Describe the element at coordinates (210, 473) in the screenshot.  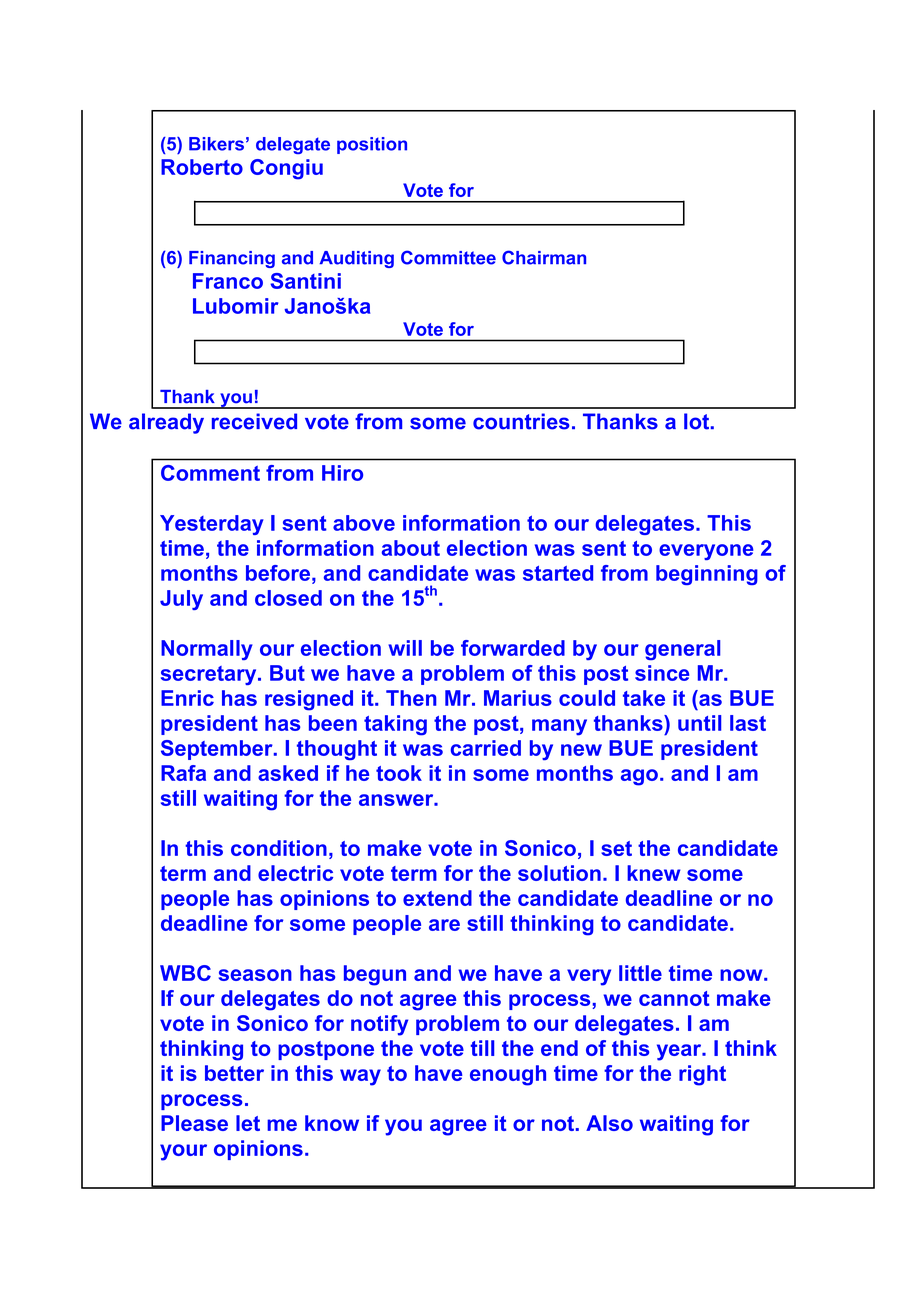
I see `Comment` at that location.
